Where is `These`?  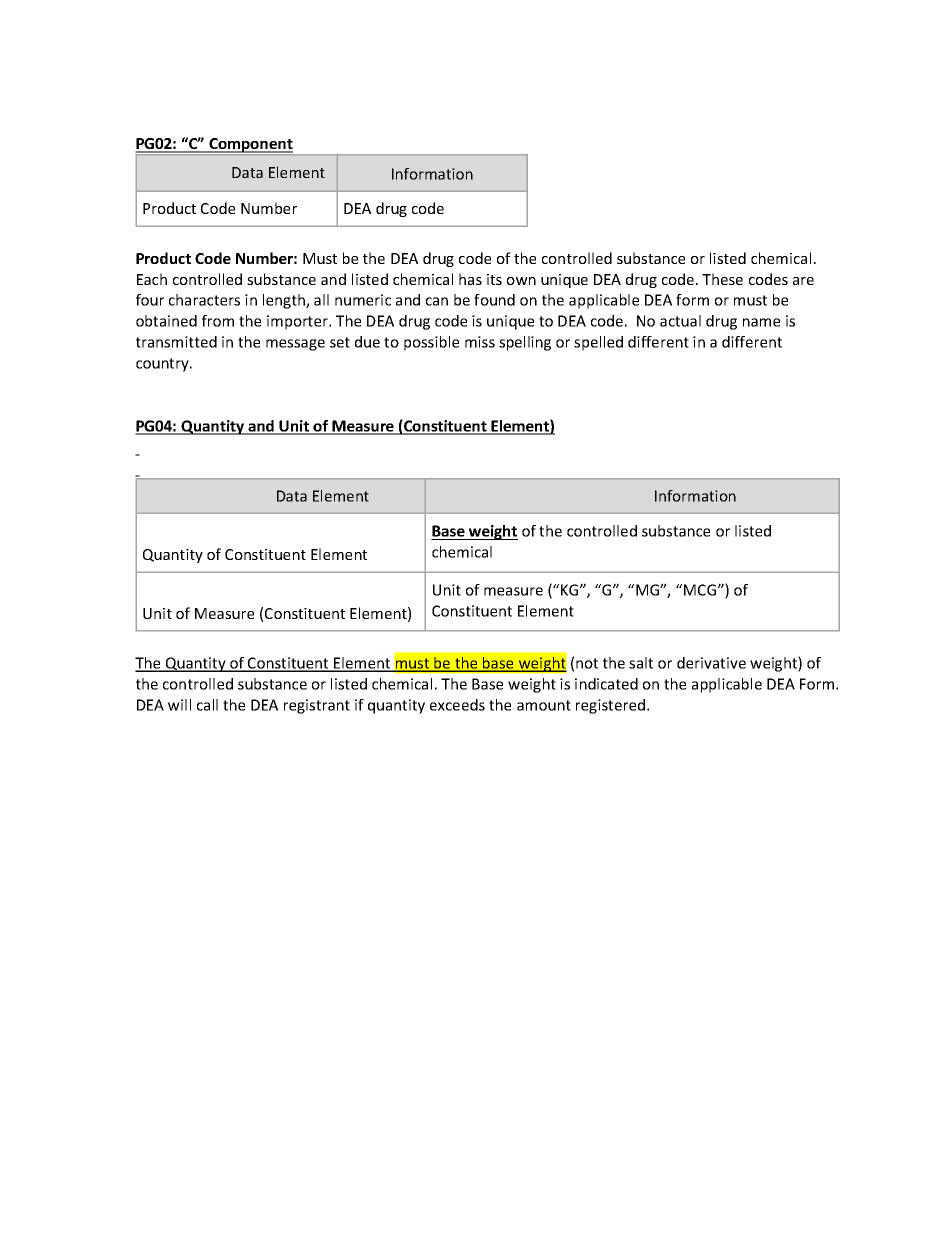
These is located at coordinates (722, 279).
